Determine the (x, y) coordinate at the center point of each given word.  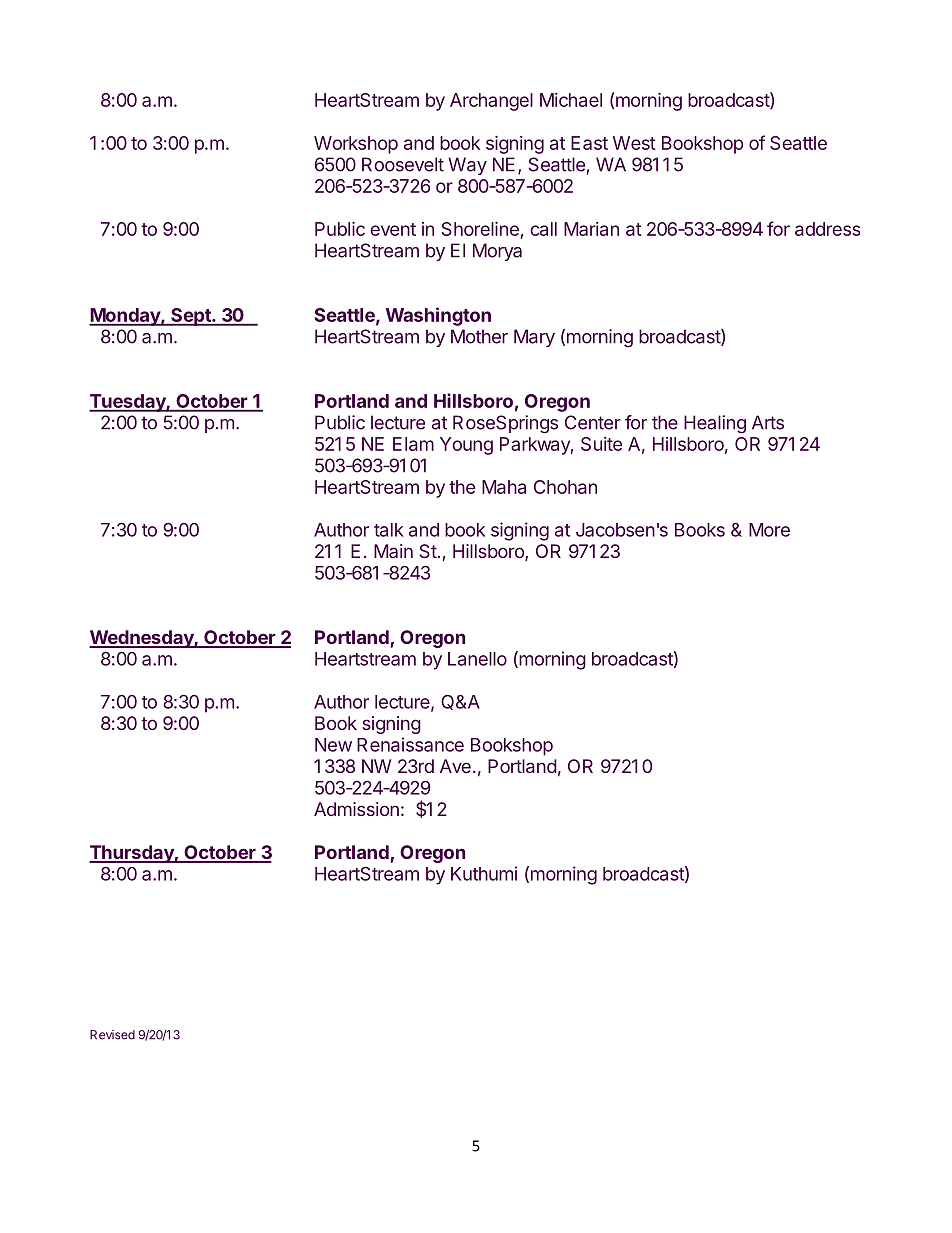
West (634, 143)
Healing (715, 424)
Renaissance (410, 744)
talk (389, 530)
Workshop (356, 145)
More (769, 530)
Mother (479, 336)
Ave (455, 766)
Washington (438, 316)
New (333, 745)
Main (393, 551)
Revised (112, 1035)
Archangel (491, 102)
